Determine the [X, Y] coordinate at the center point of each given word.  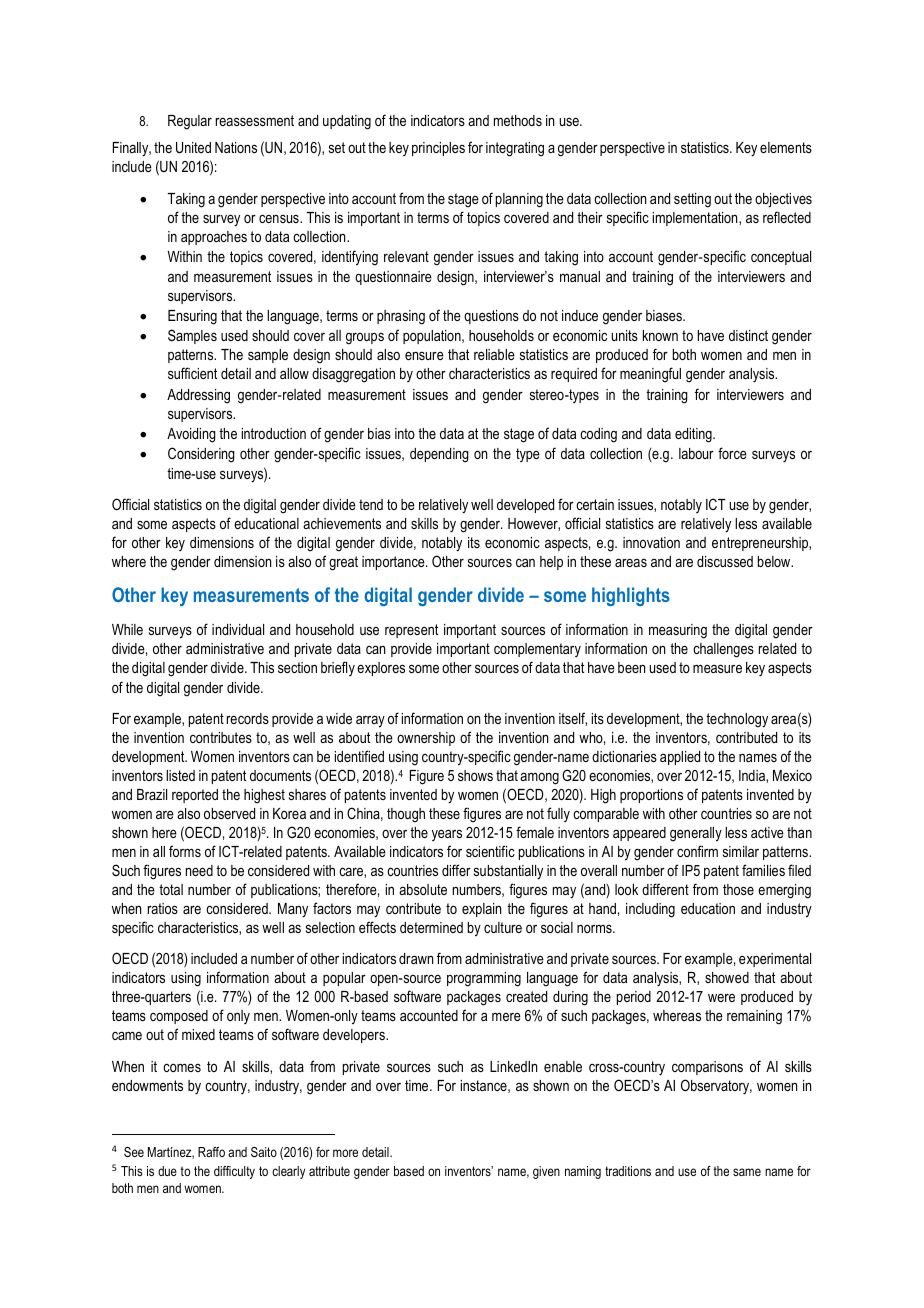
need [199, 870]
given [546, 1172]
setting [692, 200]
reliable [494, 354]
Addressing [198, 396]
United [193, 147]
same [747, 1172]
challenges [723, 650]
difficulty [234, 1172]
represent [411, 631]
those [738, 889]
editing [694, 435]
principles [438, 149]
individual [238, 629]
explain [481, 910]
